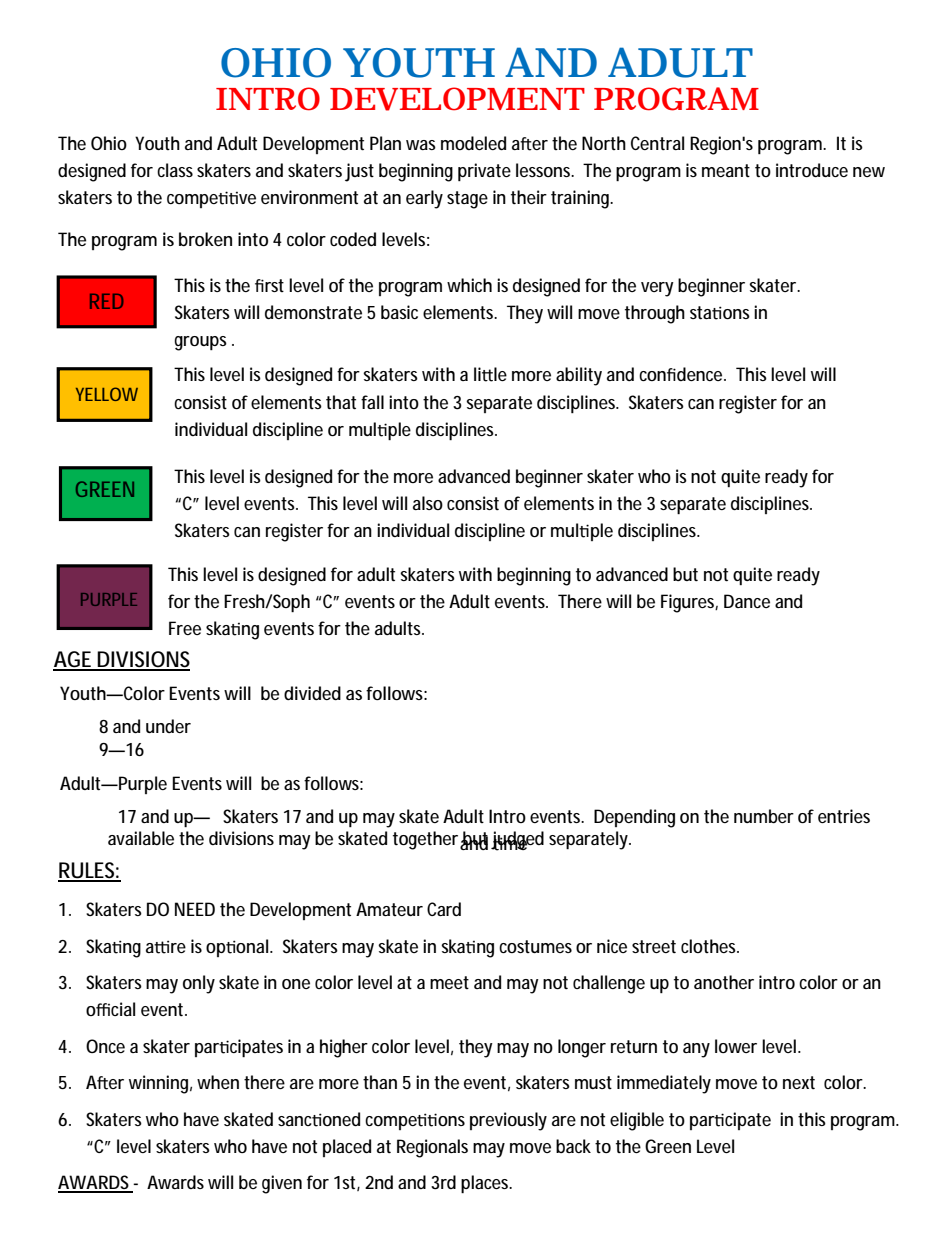 Image resolution: width=952 pixels, height=1233 pixels. What do you see at coordinates (282, 1184) in the image?
I see `given` at bounding box center [282, 1184].
